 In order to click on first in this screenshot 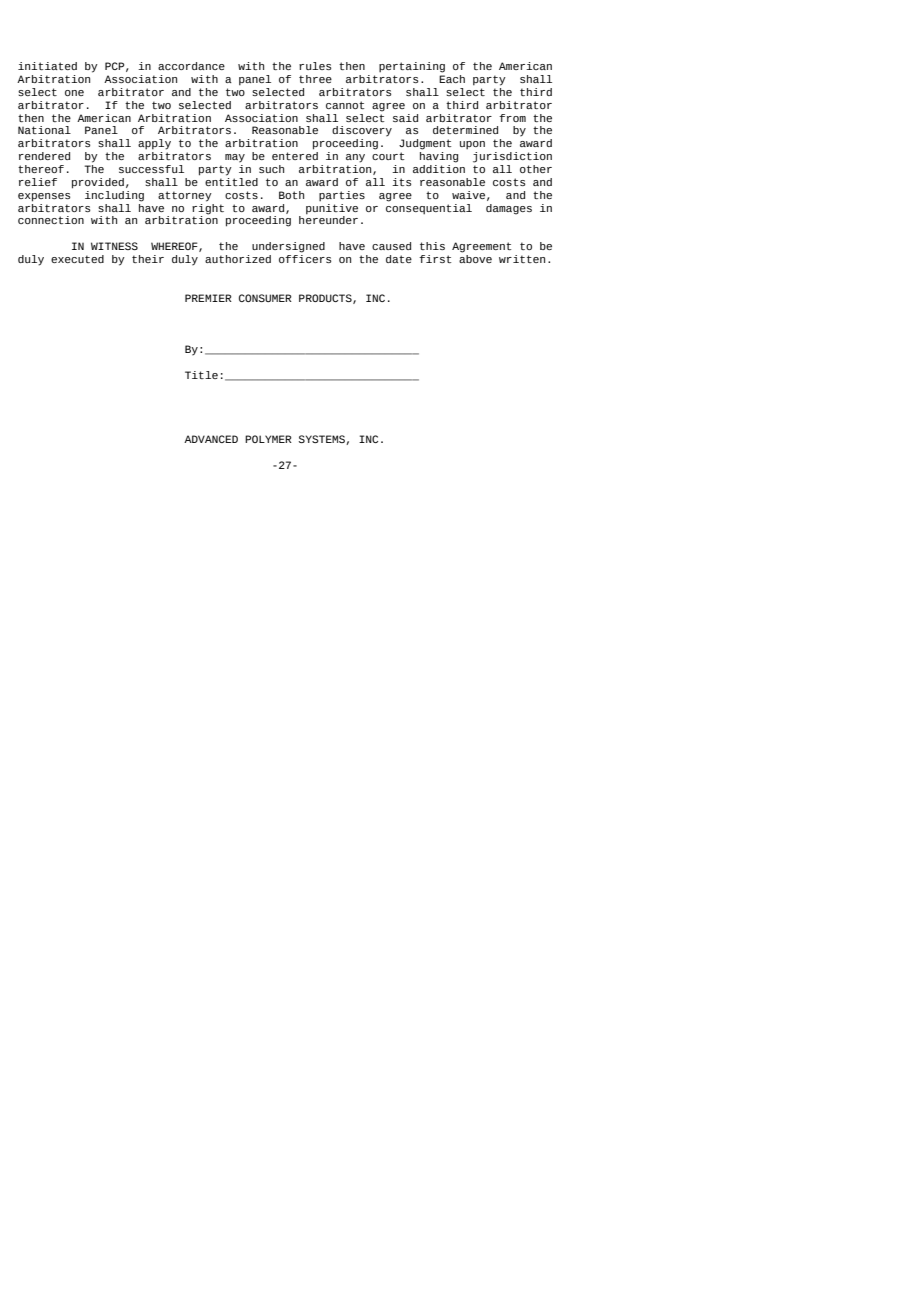, I will do `click(435, 259)`.
